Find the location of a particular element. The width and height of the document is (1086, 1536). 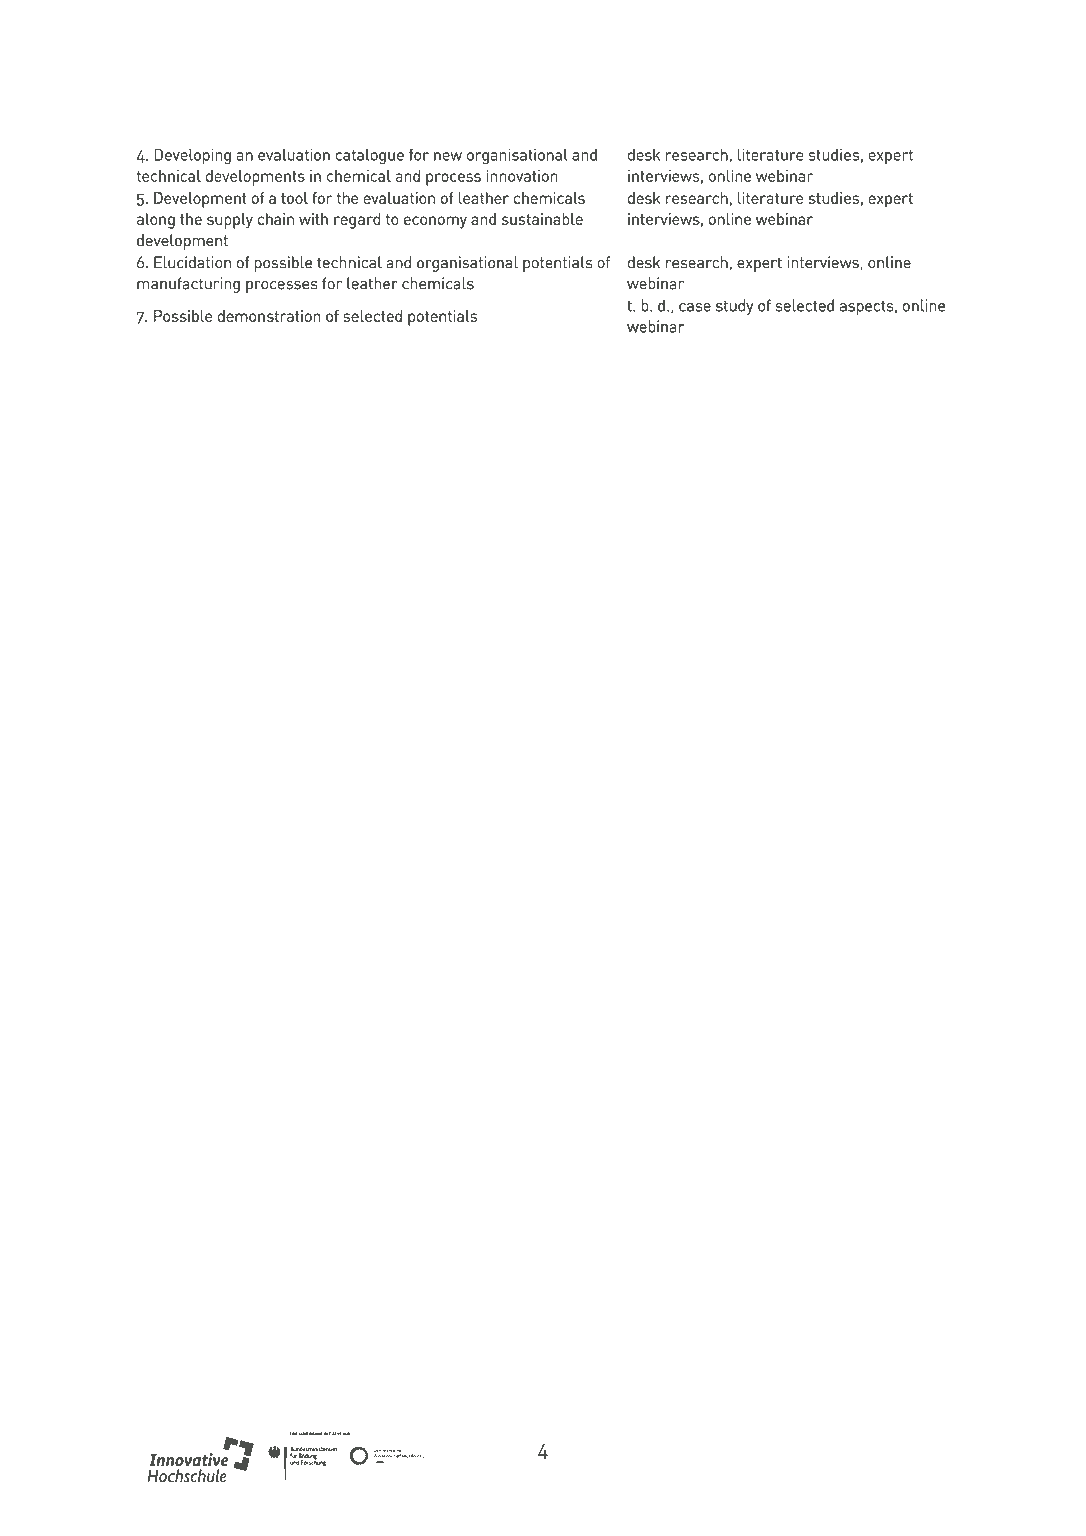

supply is located at coordinates (230, 221).
